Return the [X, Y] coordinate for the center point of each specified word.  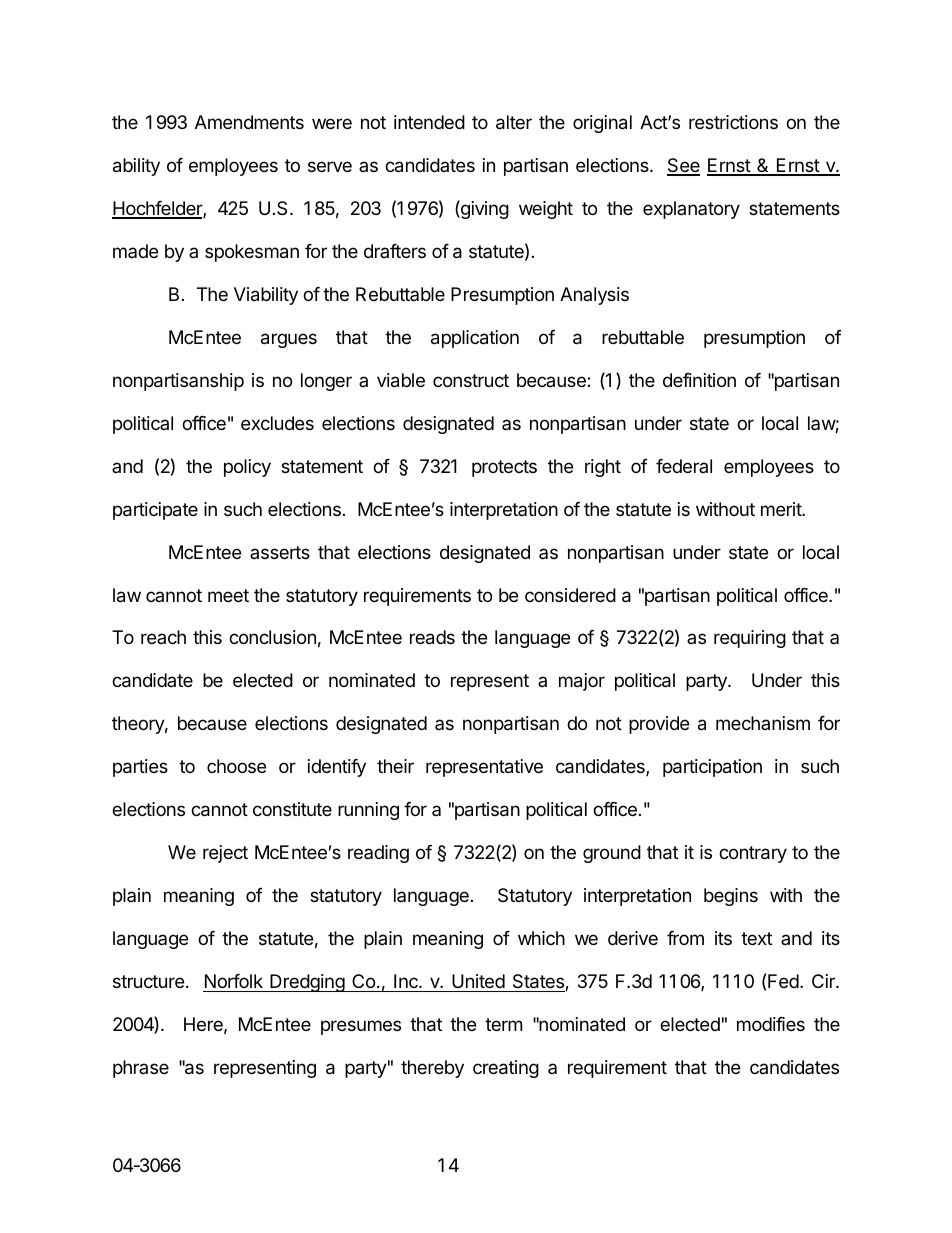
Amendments [249, 122]
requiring [750, 639]
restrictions [733, 122]
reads [432, 637]
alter [514, 122]
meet [228, 595]
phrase [141, 1069]
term [503, 1024]
